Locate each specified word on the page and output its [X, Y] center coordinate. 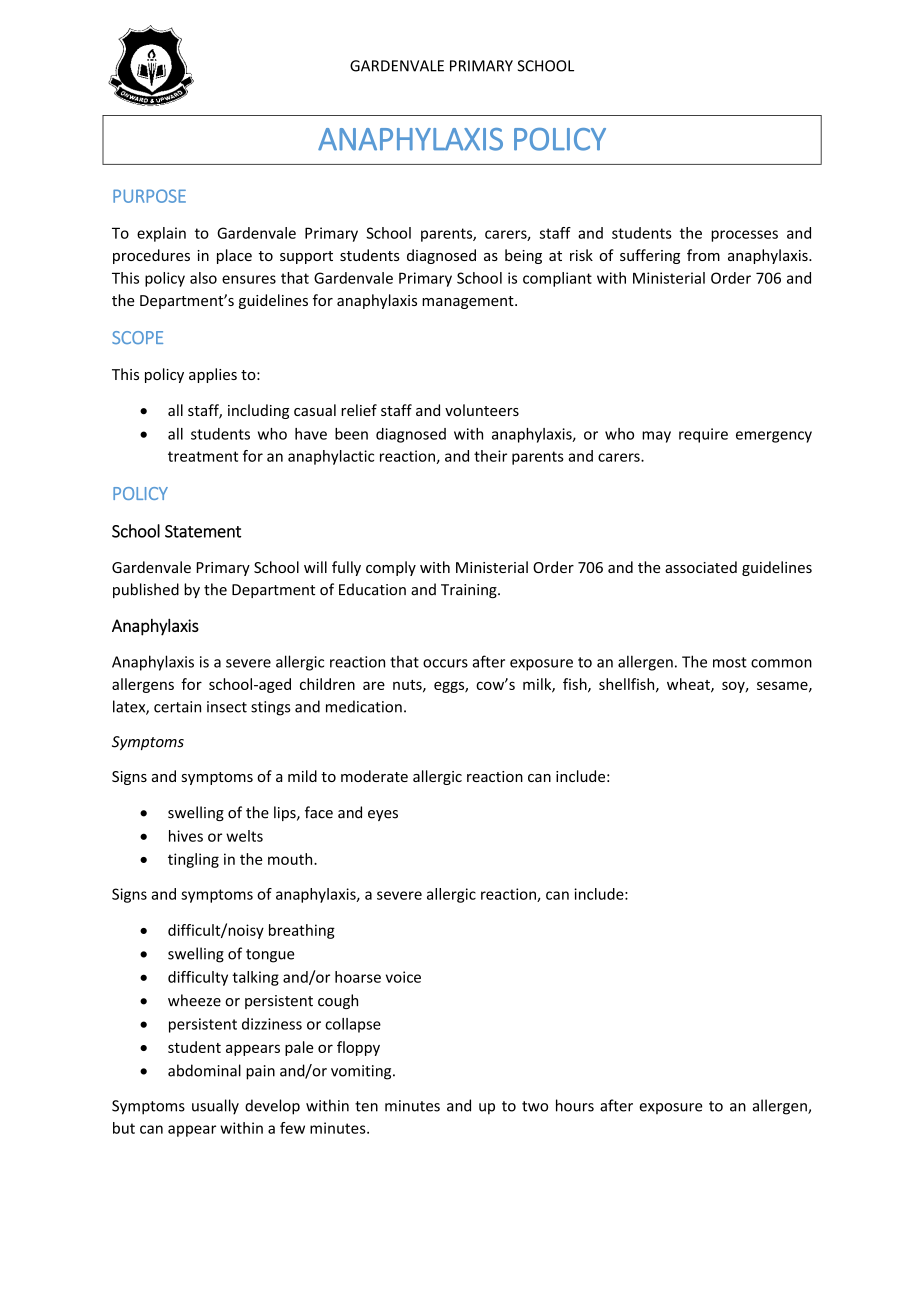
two [535, 1106]
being [523, 256]
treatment [203, 456]
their [490, 456]
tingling [193, 860]
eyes [383, 815]
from [703, 255]
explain [161, 234]
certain [177, 707]
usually [215, 1107]
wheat [689, 685]
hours [575, 1105]
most [730, 662]
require [703, 435]
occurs [445, 663]
